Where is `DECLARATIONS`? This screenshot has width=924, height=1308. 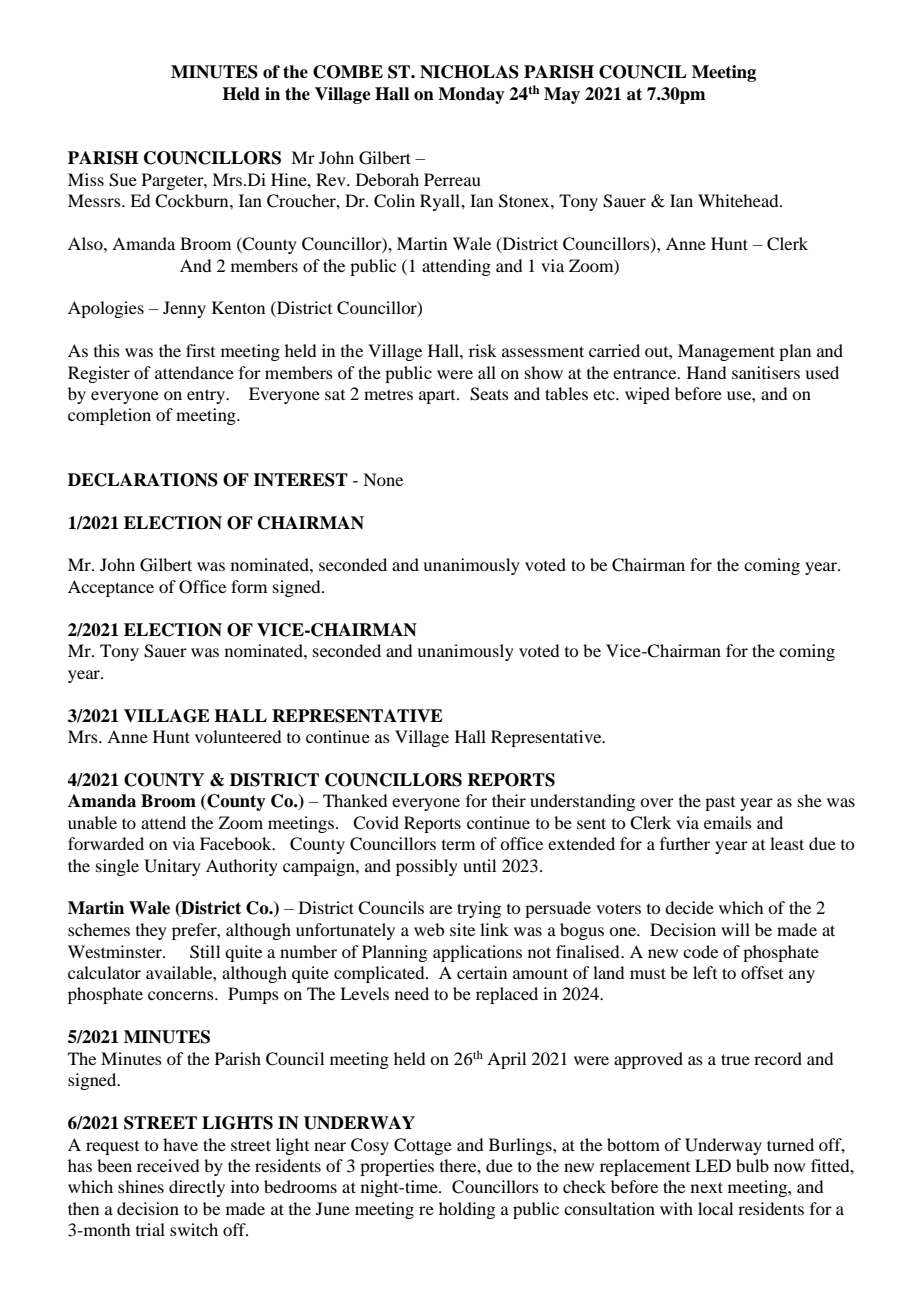 DECLARATIONS is located at coordinates (143, 480).
